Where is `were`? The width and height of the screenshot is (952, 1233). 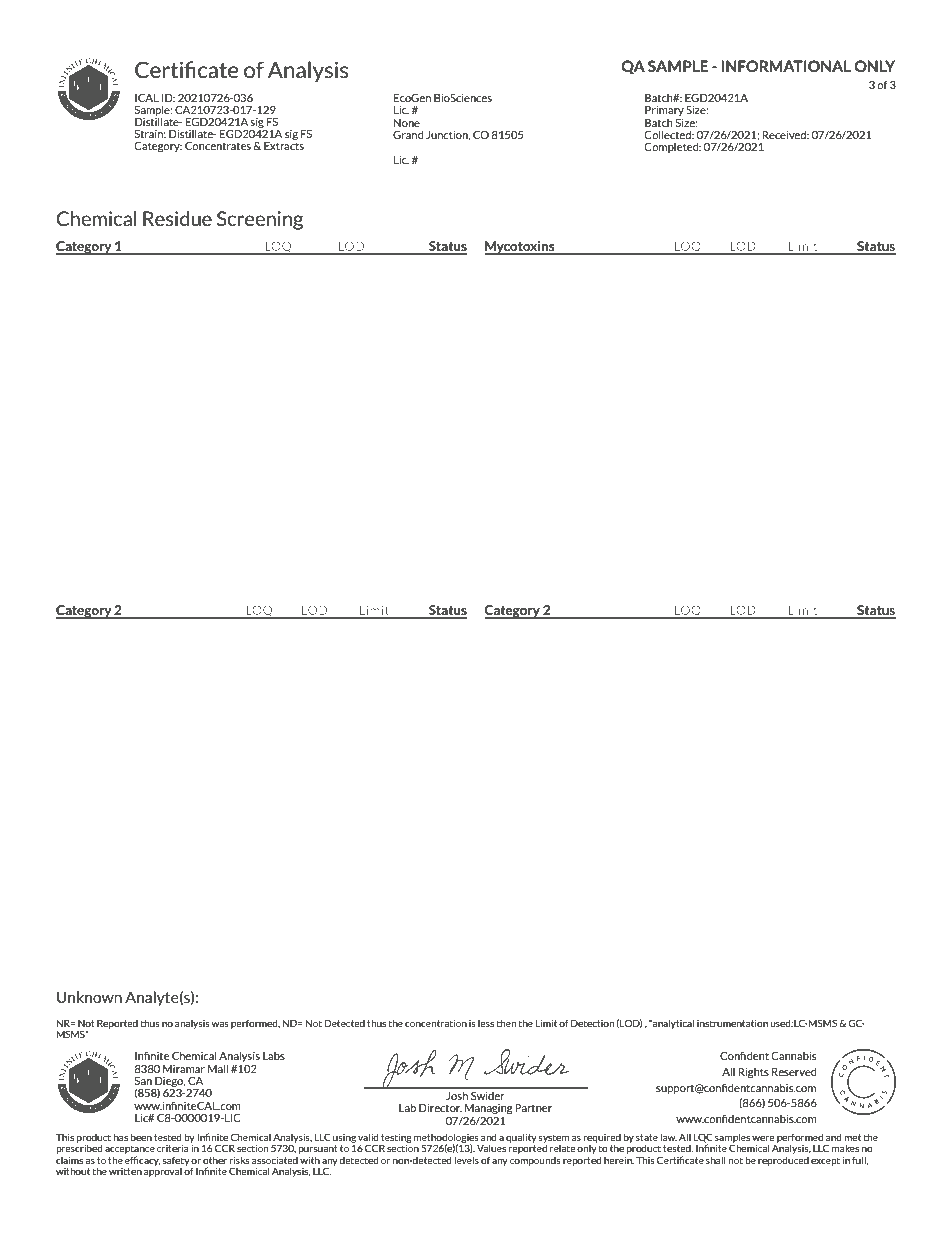 were is located at coordinates (763, 1138).
